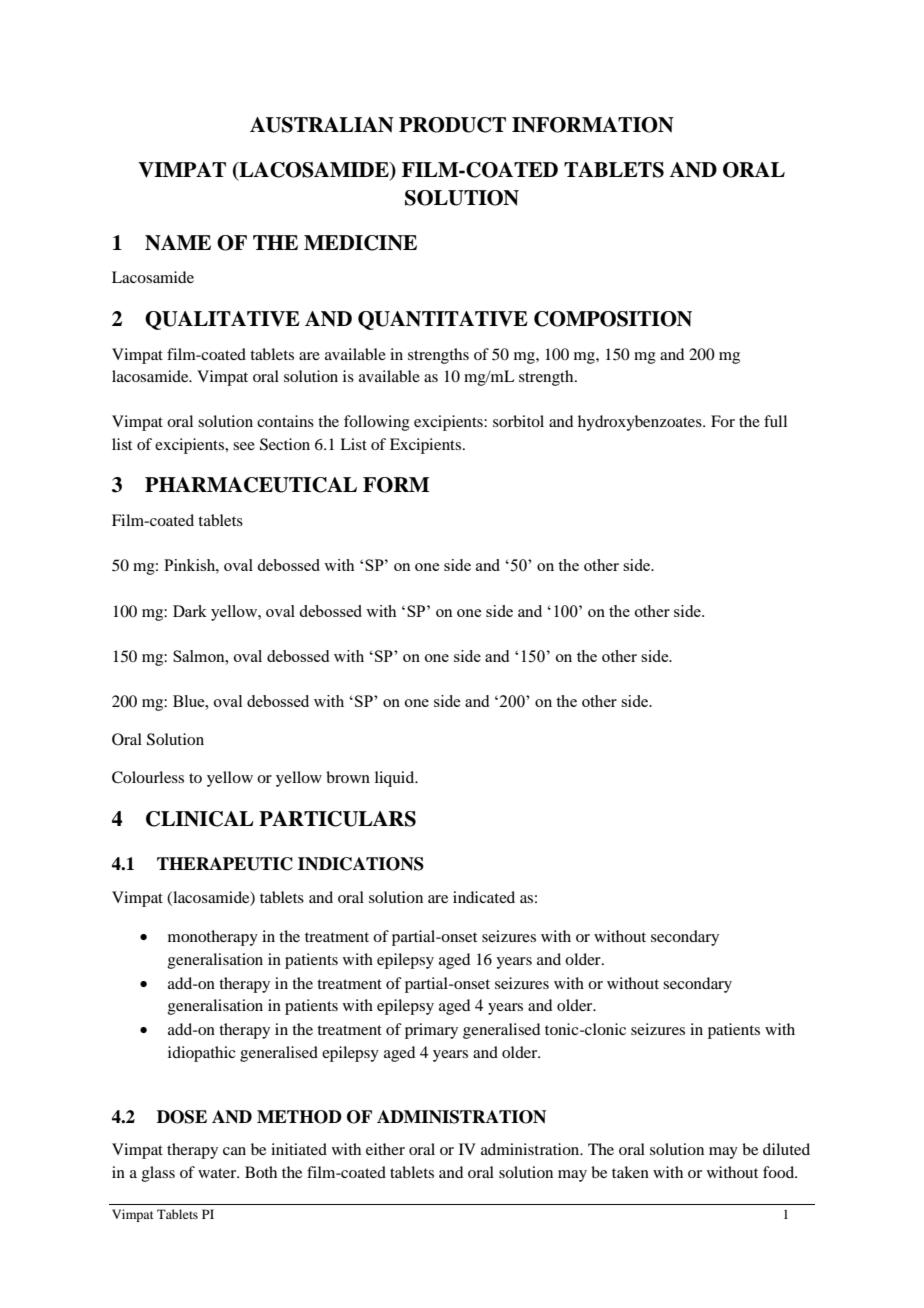 This screenshot has width=924, height=1308. I want to click on sorbitol, so click(518, 421).
